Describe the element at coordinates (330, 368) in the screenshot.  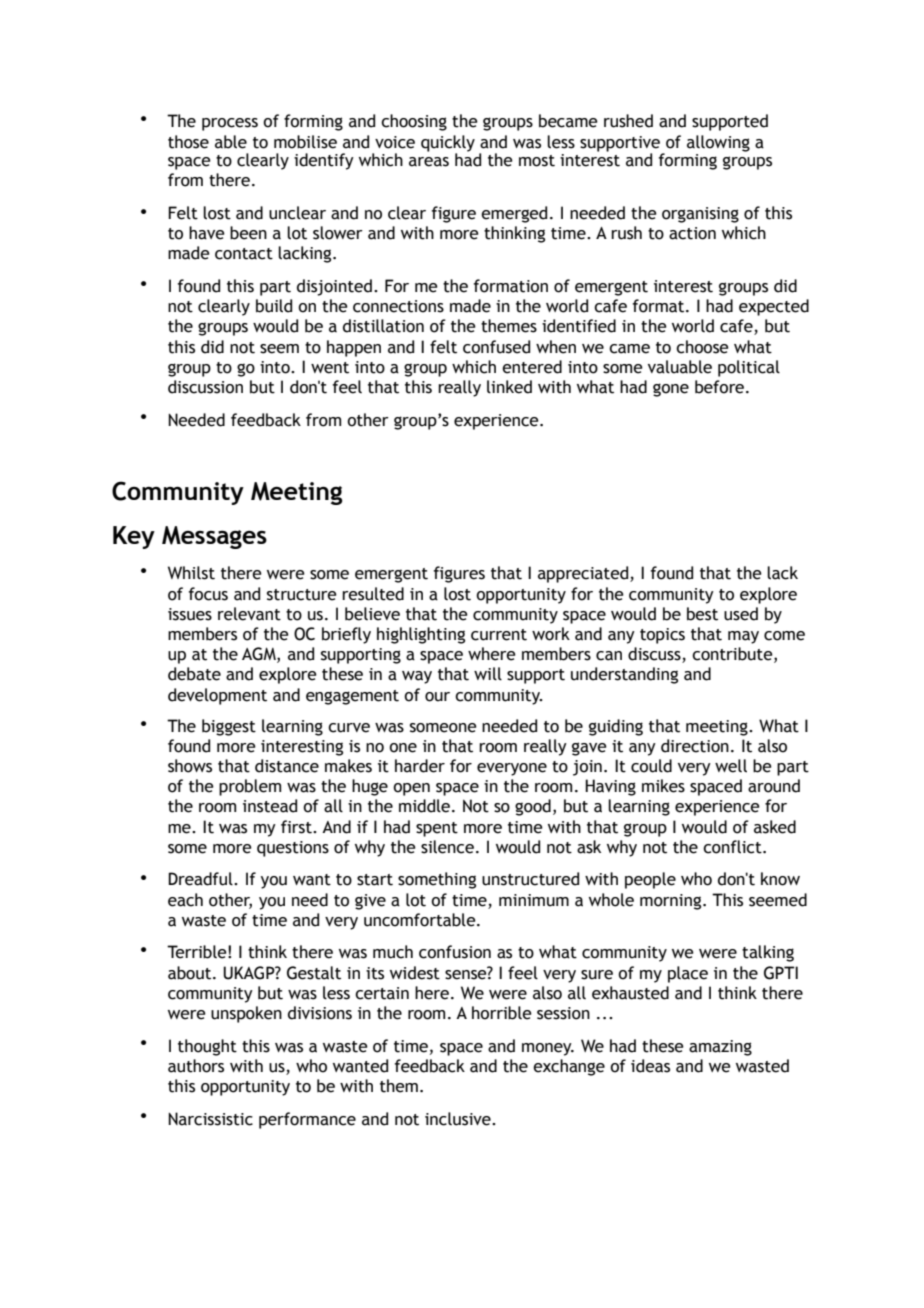
I see `went` at that location.
